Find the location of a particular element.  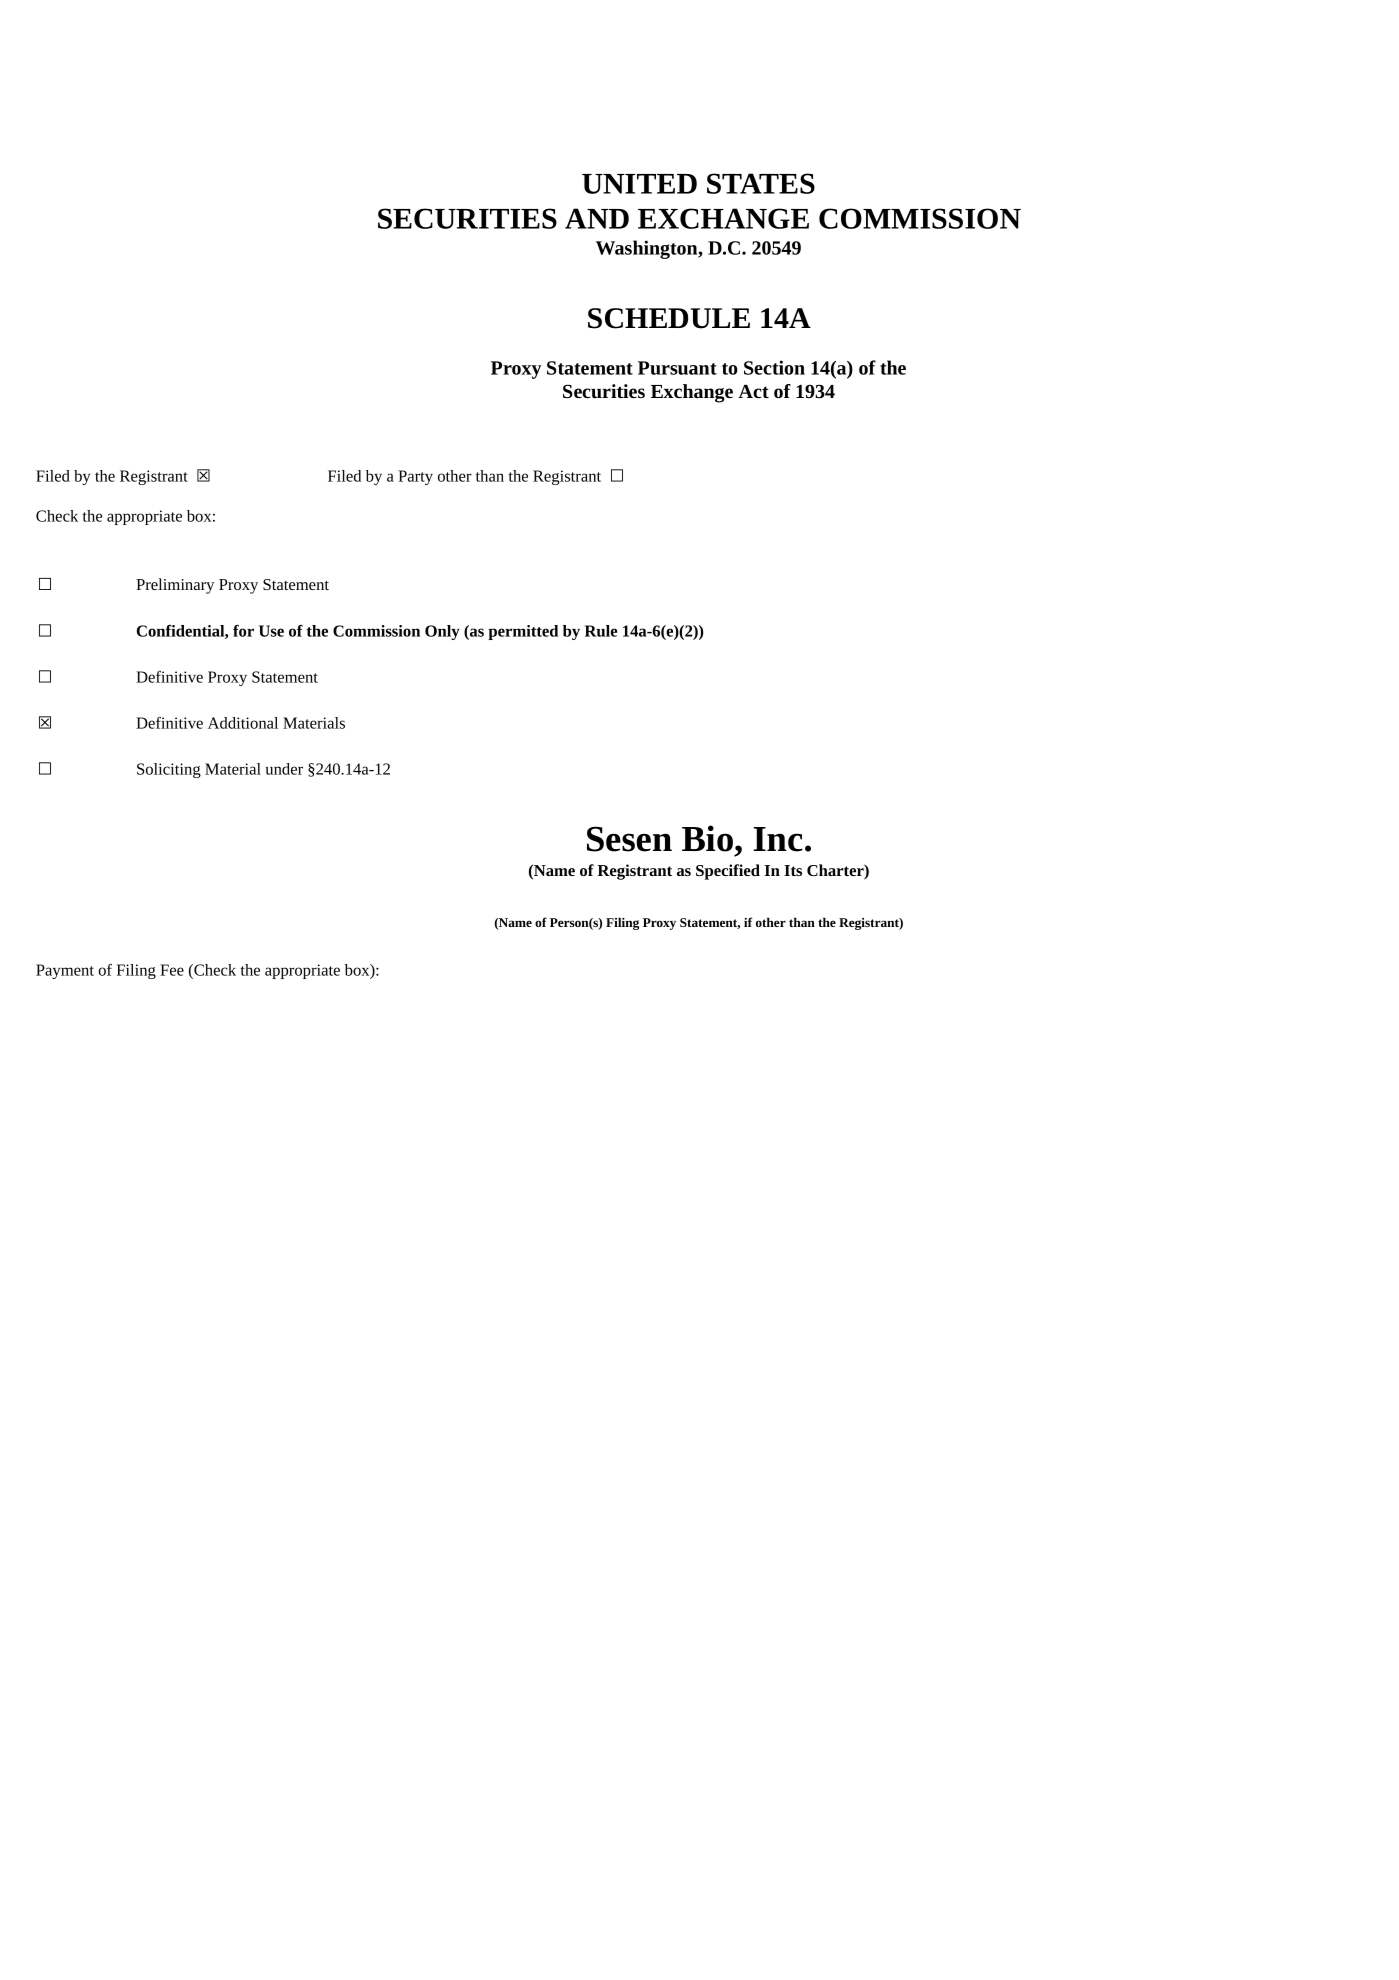

AND is located at coordinates (597, 218).
